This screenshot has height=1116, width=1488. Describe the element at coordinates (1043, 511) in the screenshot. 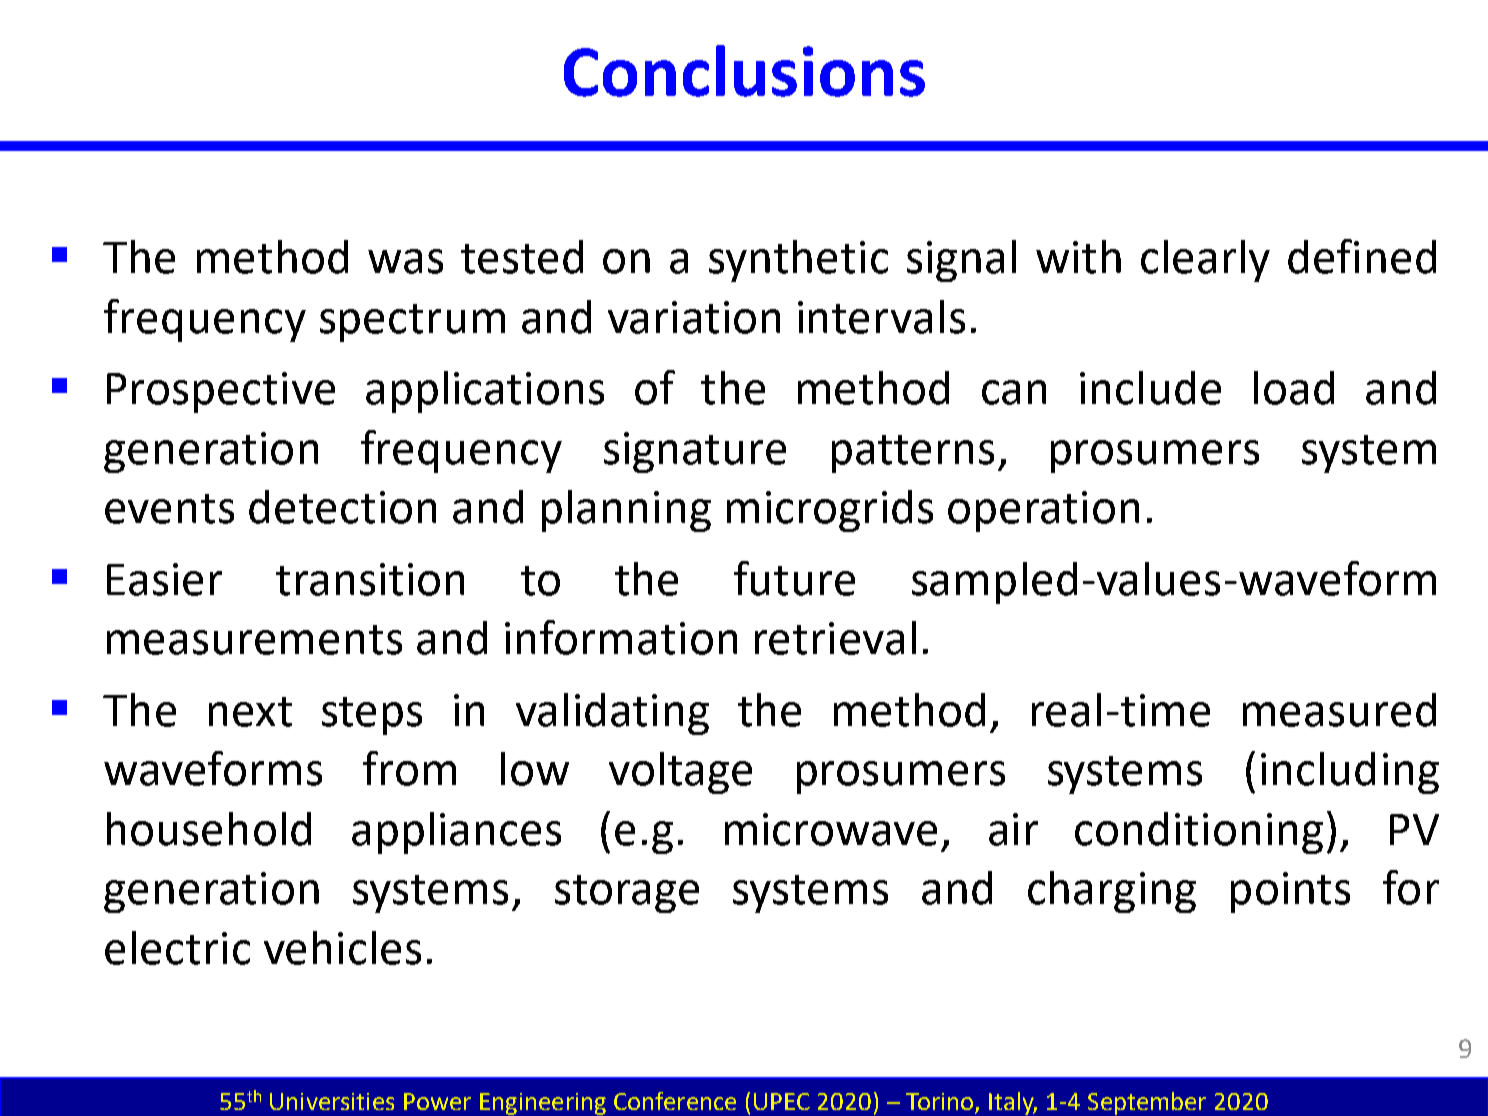

I see `operation` at that location.
